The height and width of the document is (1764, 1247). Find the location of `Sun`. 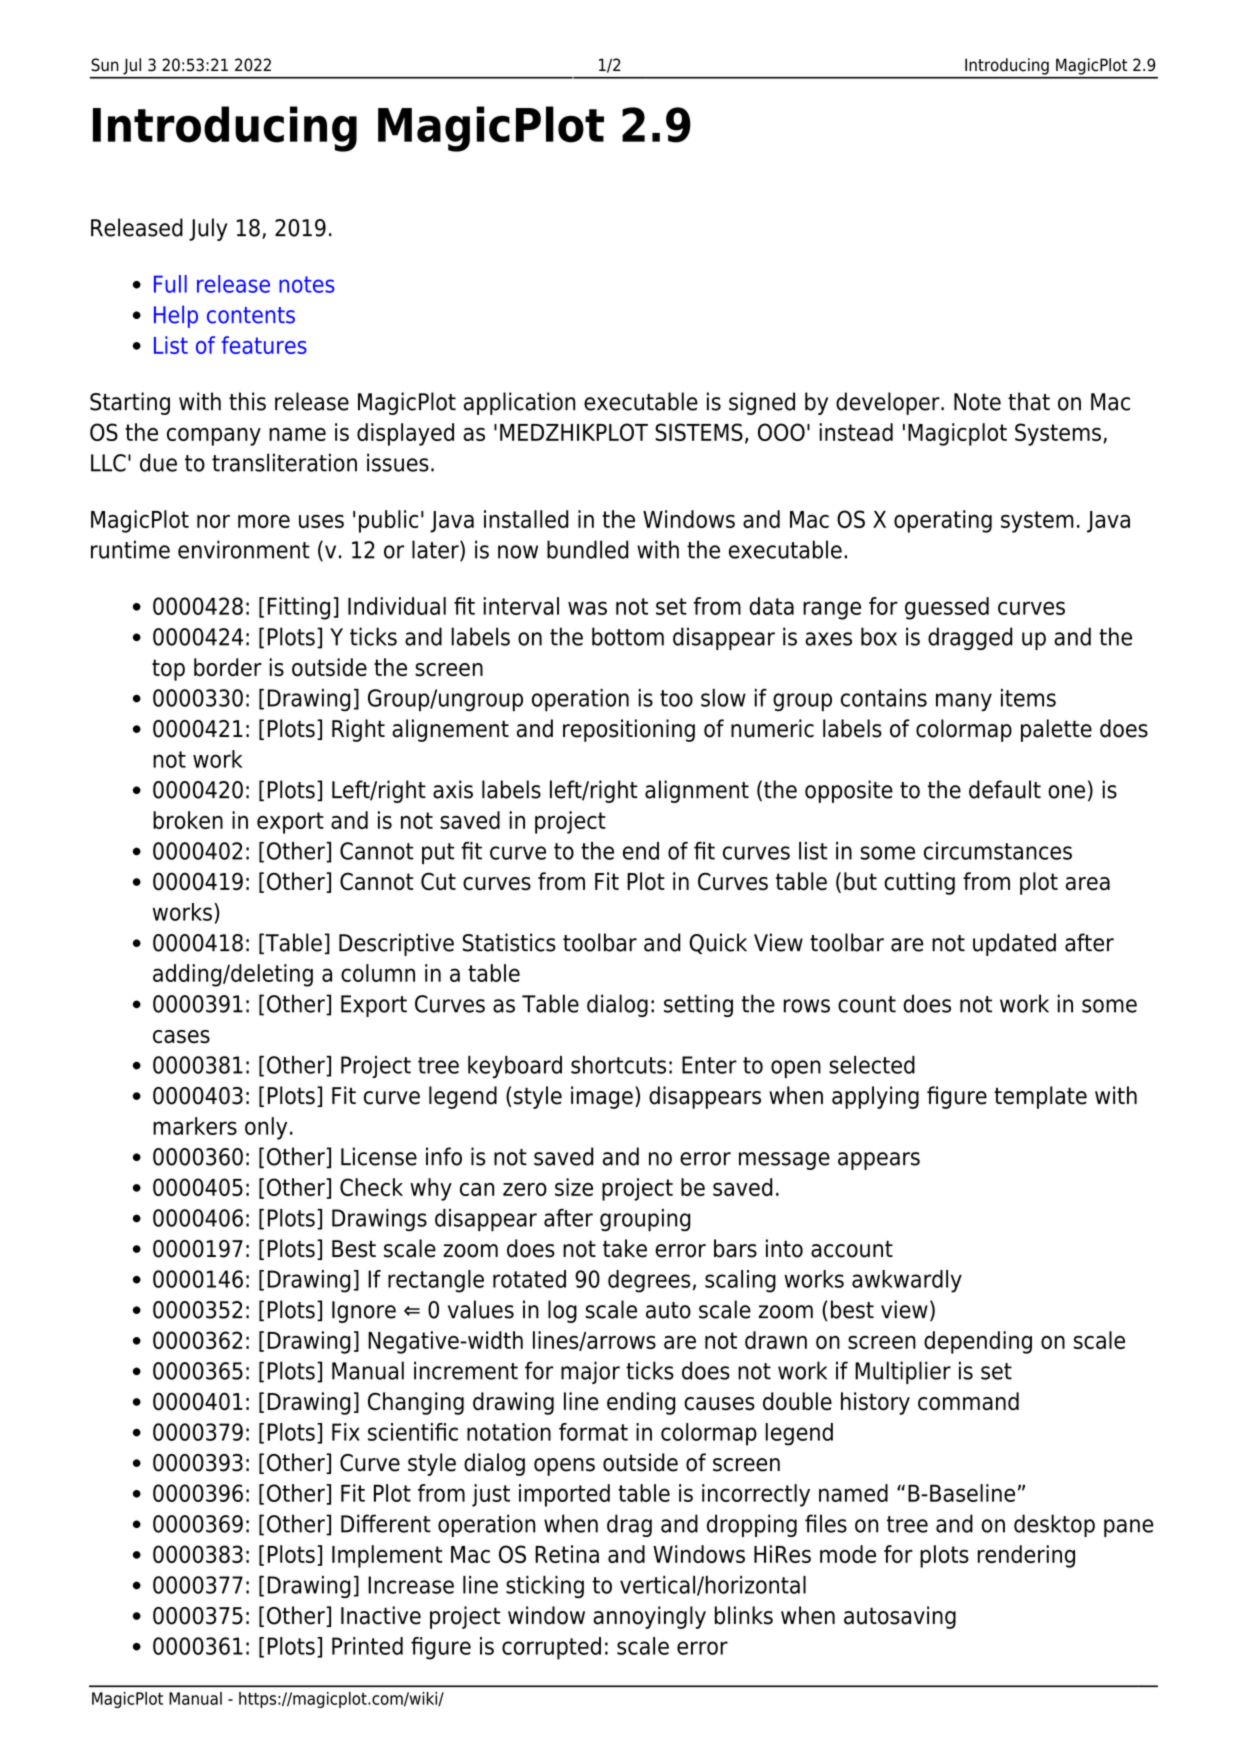

Sun is located at coordinates (105, 65).
